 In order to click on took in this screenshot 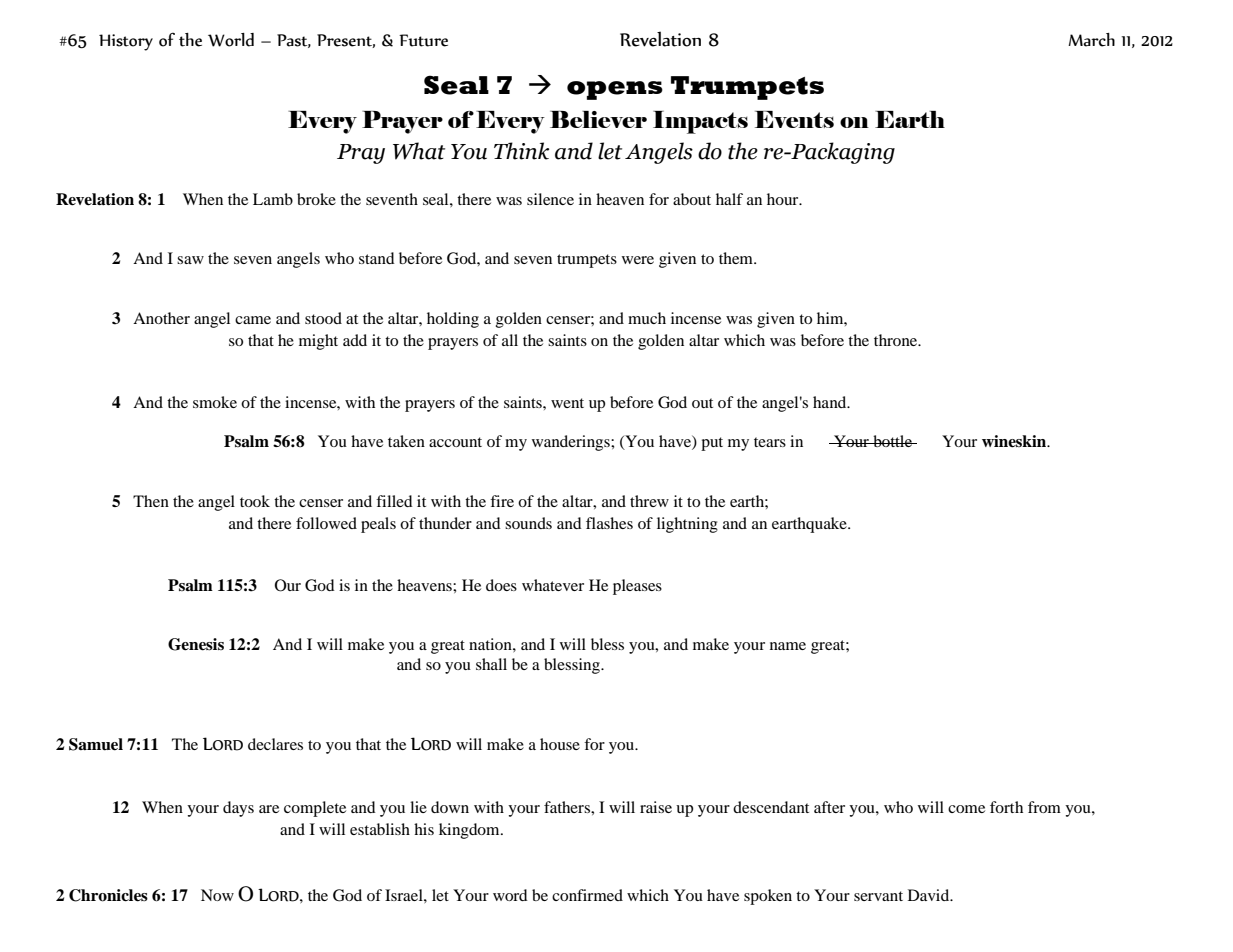, I will do `click(255, 501)`.
